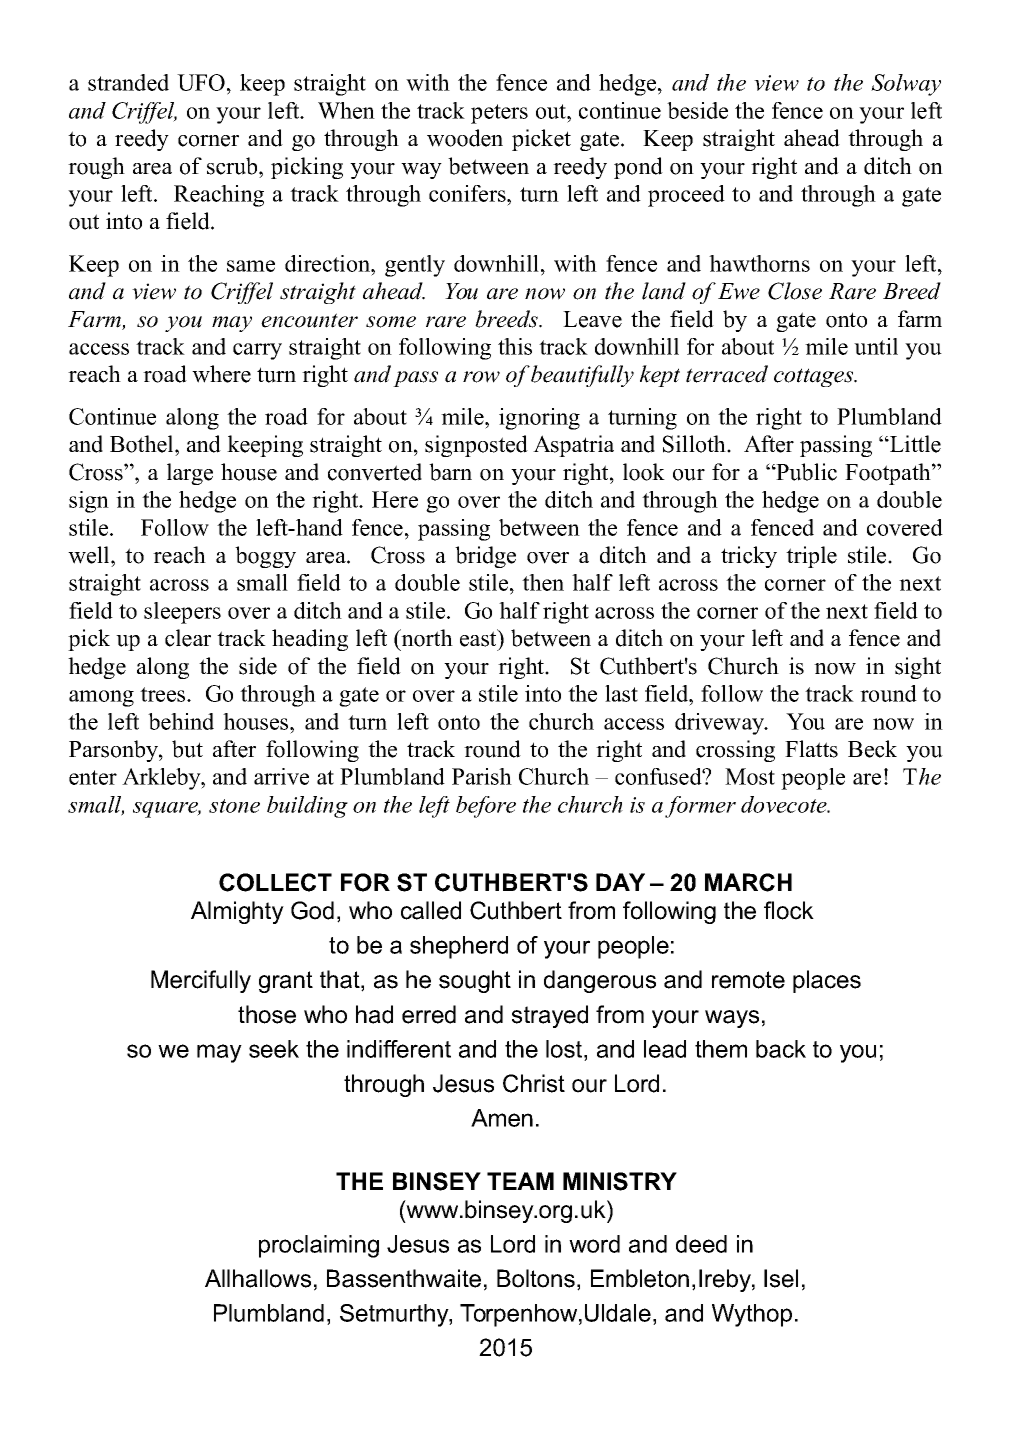 The height and width of the screenshot is (1434, 1013). What do you see at coordinates (190, 474) in the screenshot?
I see `large` at bounding box center [190, 474].
